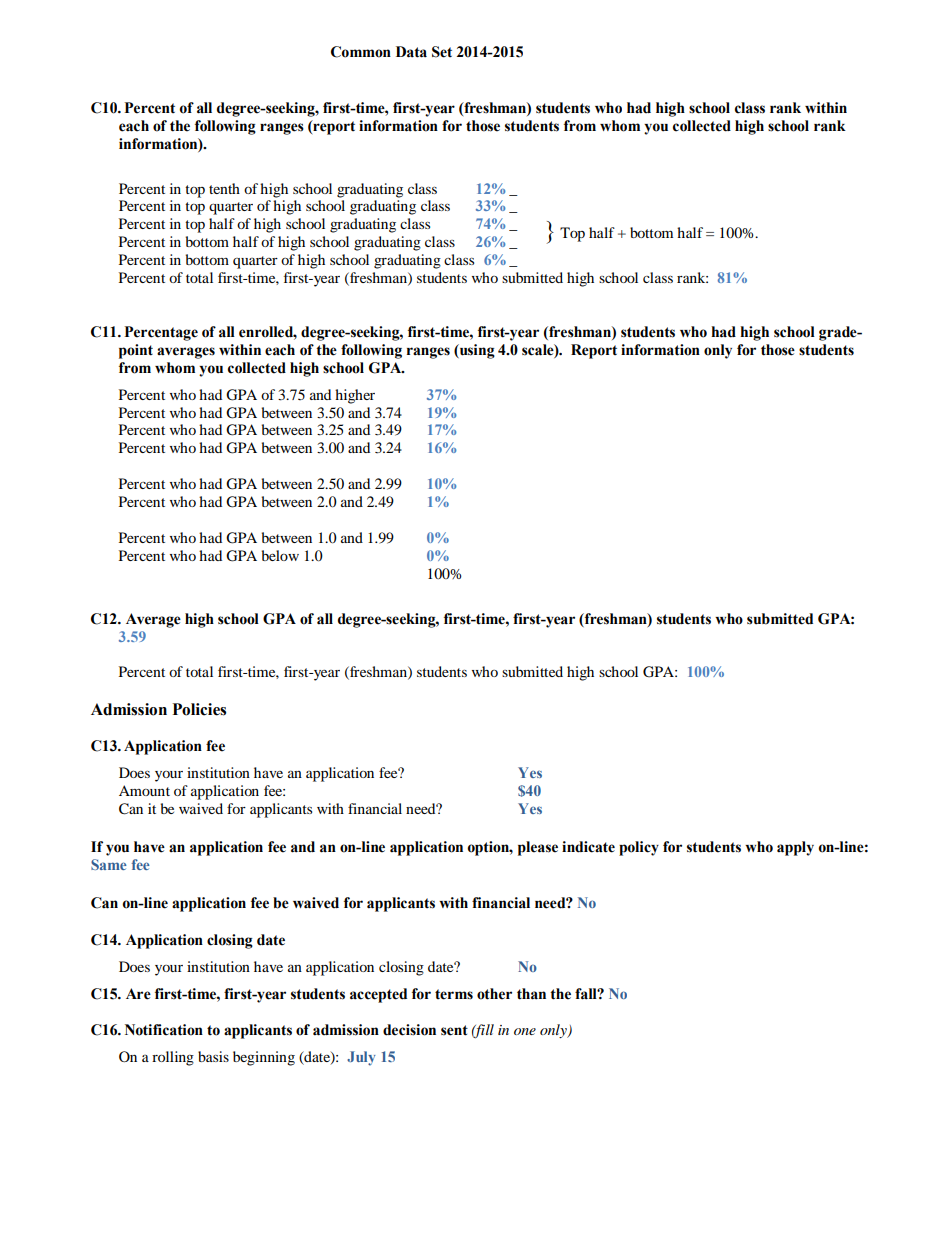 This screenshot has width=952, height=1233. What do you see at coordinates (525, 1031) in the screenshot?
I see `one` at bounding box center [525, 1031].
